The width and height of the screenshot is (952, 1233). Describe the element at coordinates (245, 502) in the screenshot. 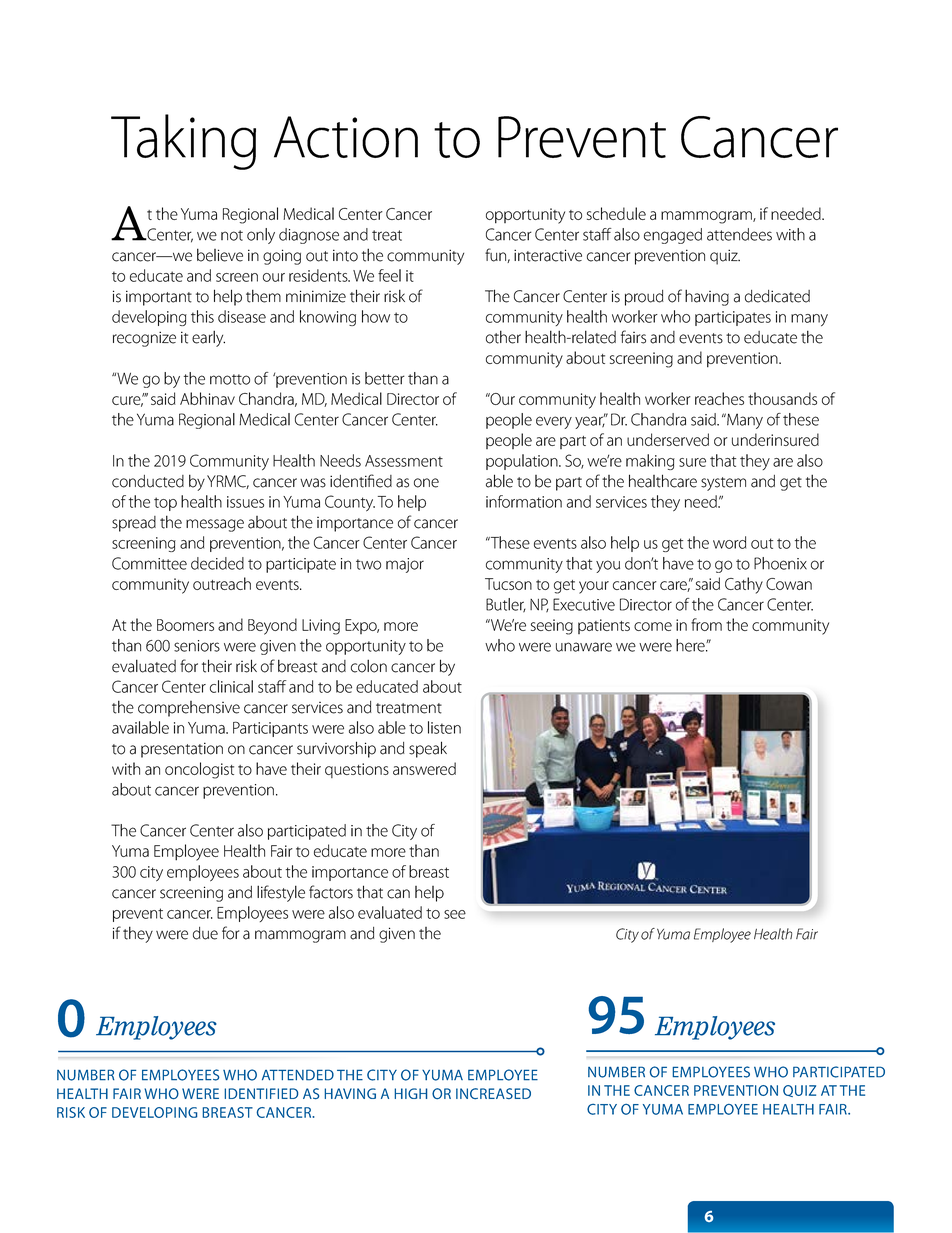

I see `issues` at that location.
